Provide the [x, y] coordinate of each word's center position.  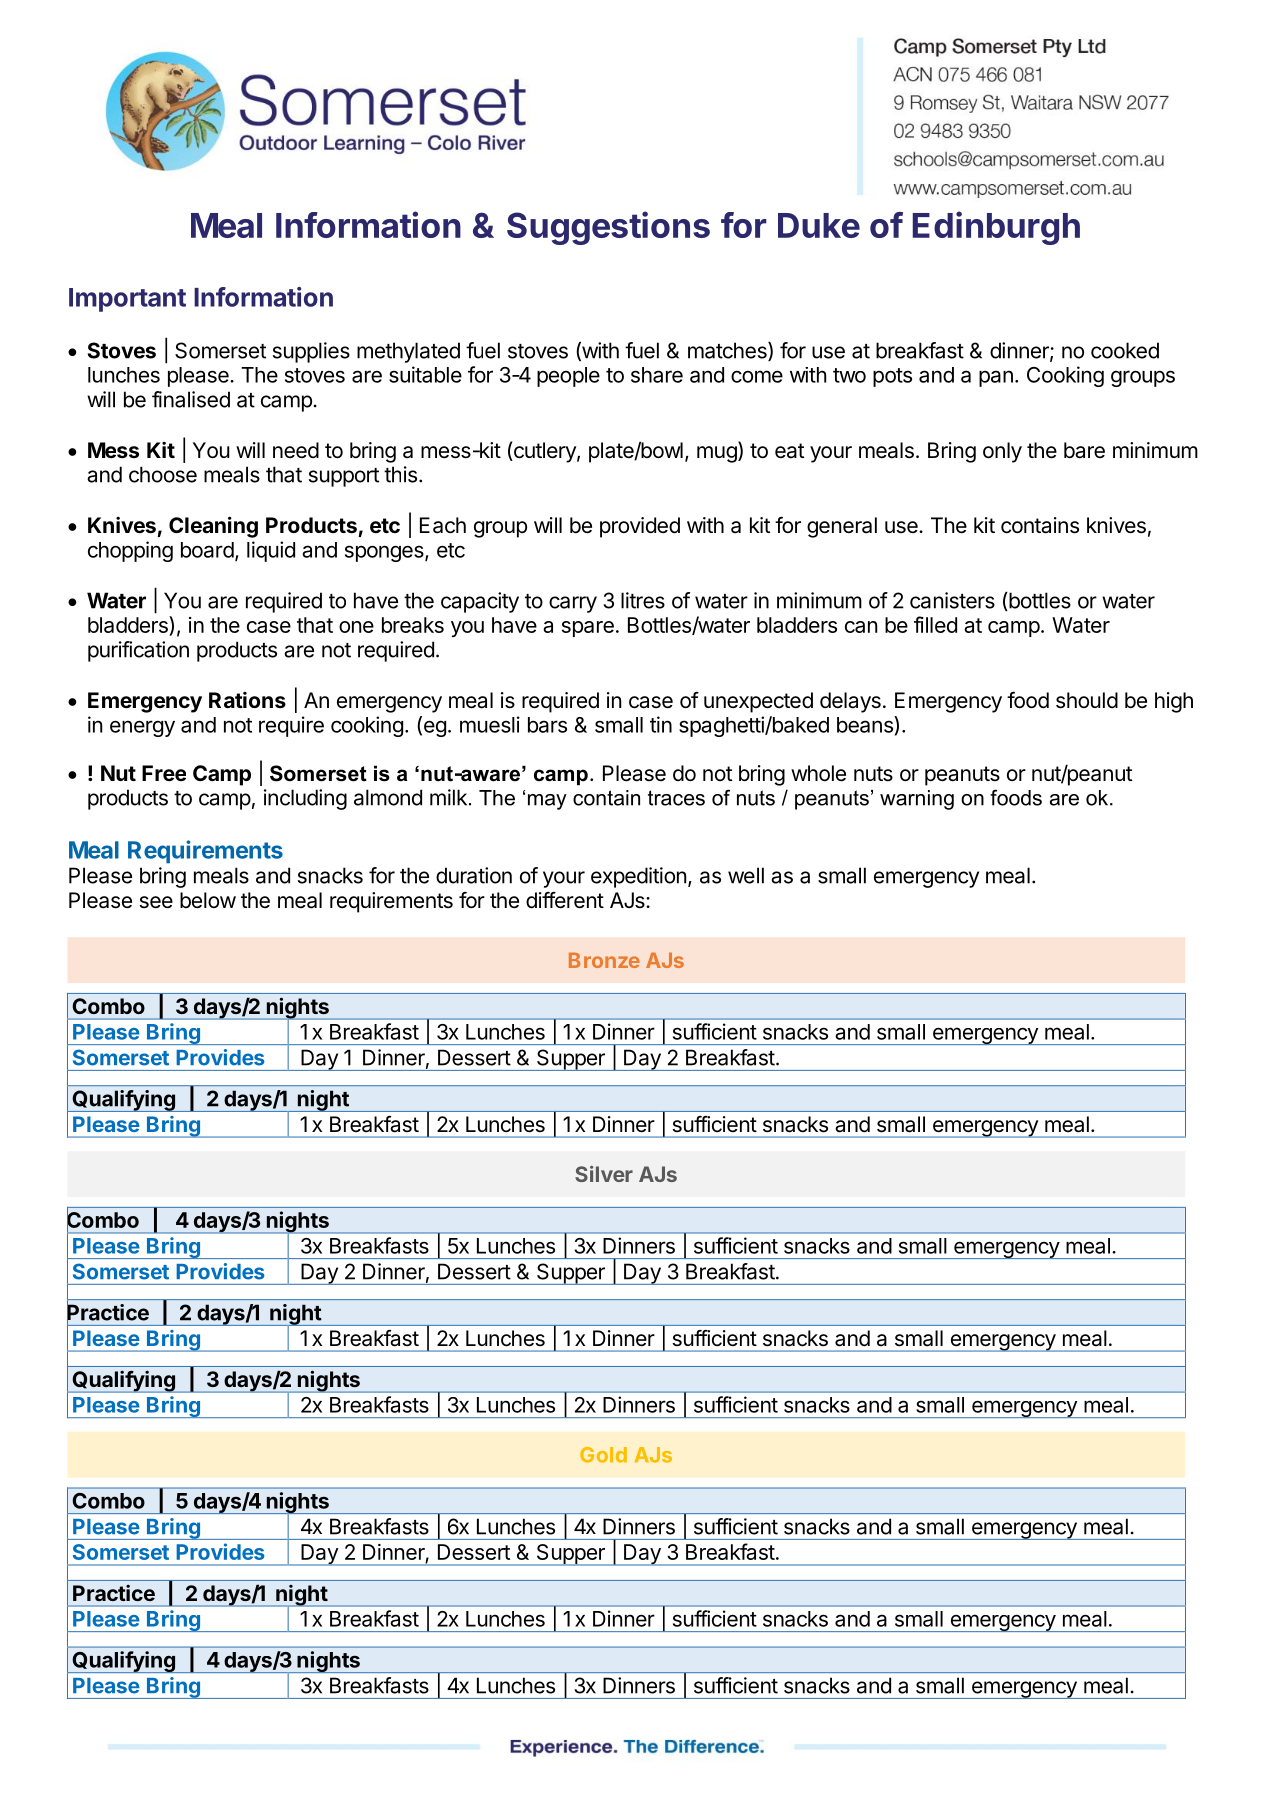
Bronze [604, 960]
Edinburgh [996, 228]
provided [640, 527]
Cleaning [213, 527]
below [208, 900]
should [1087, 700]
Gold [603, 1455]
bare [1084, 450]
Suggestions [608, 228]
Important [127, 300]
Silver [604, 1174]
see [156, 902]
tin [661, 724]
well [746, 875]
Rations [247, 700]
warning [917, 800]
